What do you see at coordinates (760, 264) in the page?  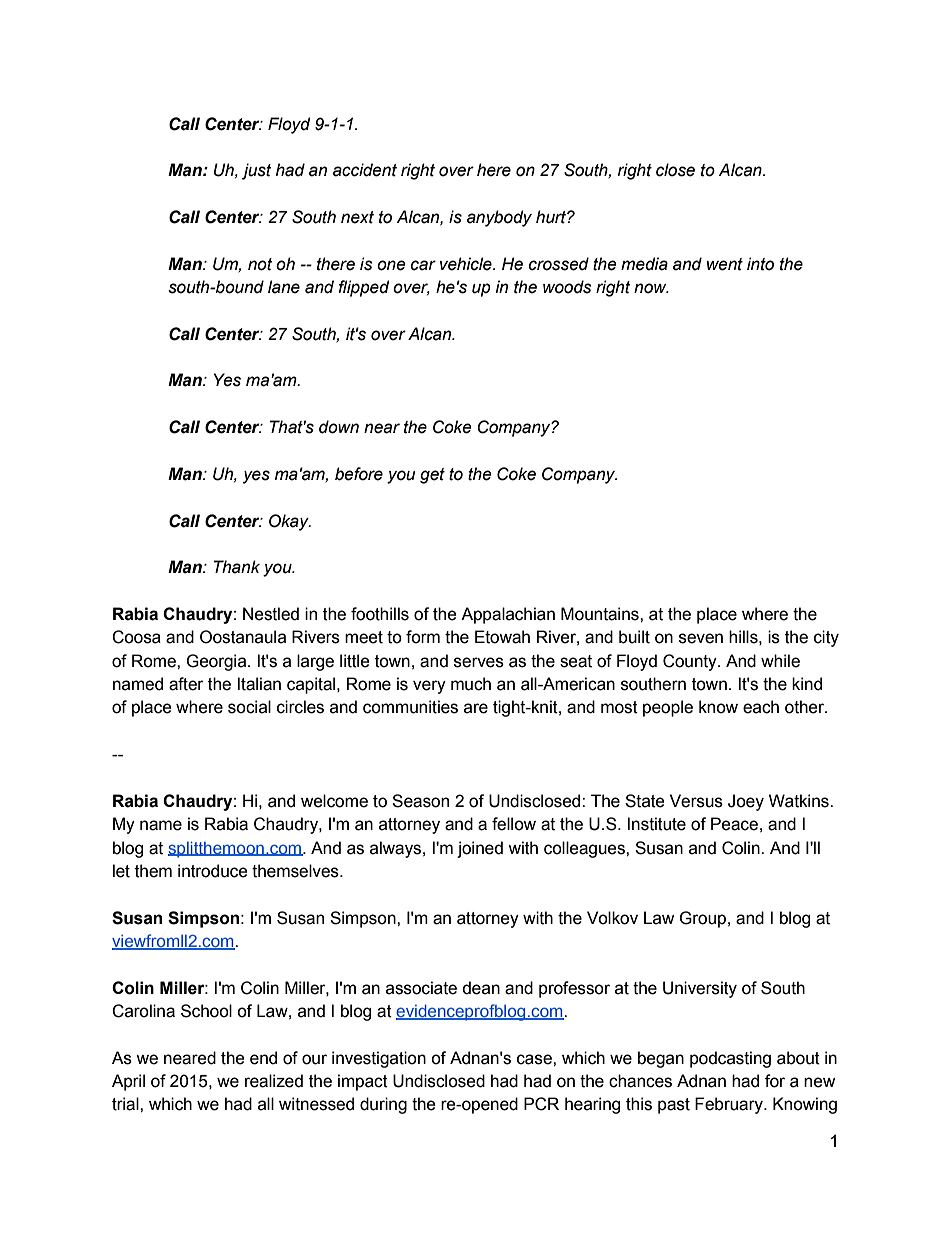 I see `into` at bounding box center [760, 264].
